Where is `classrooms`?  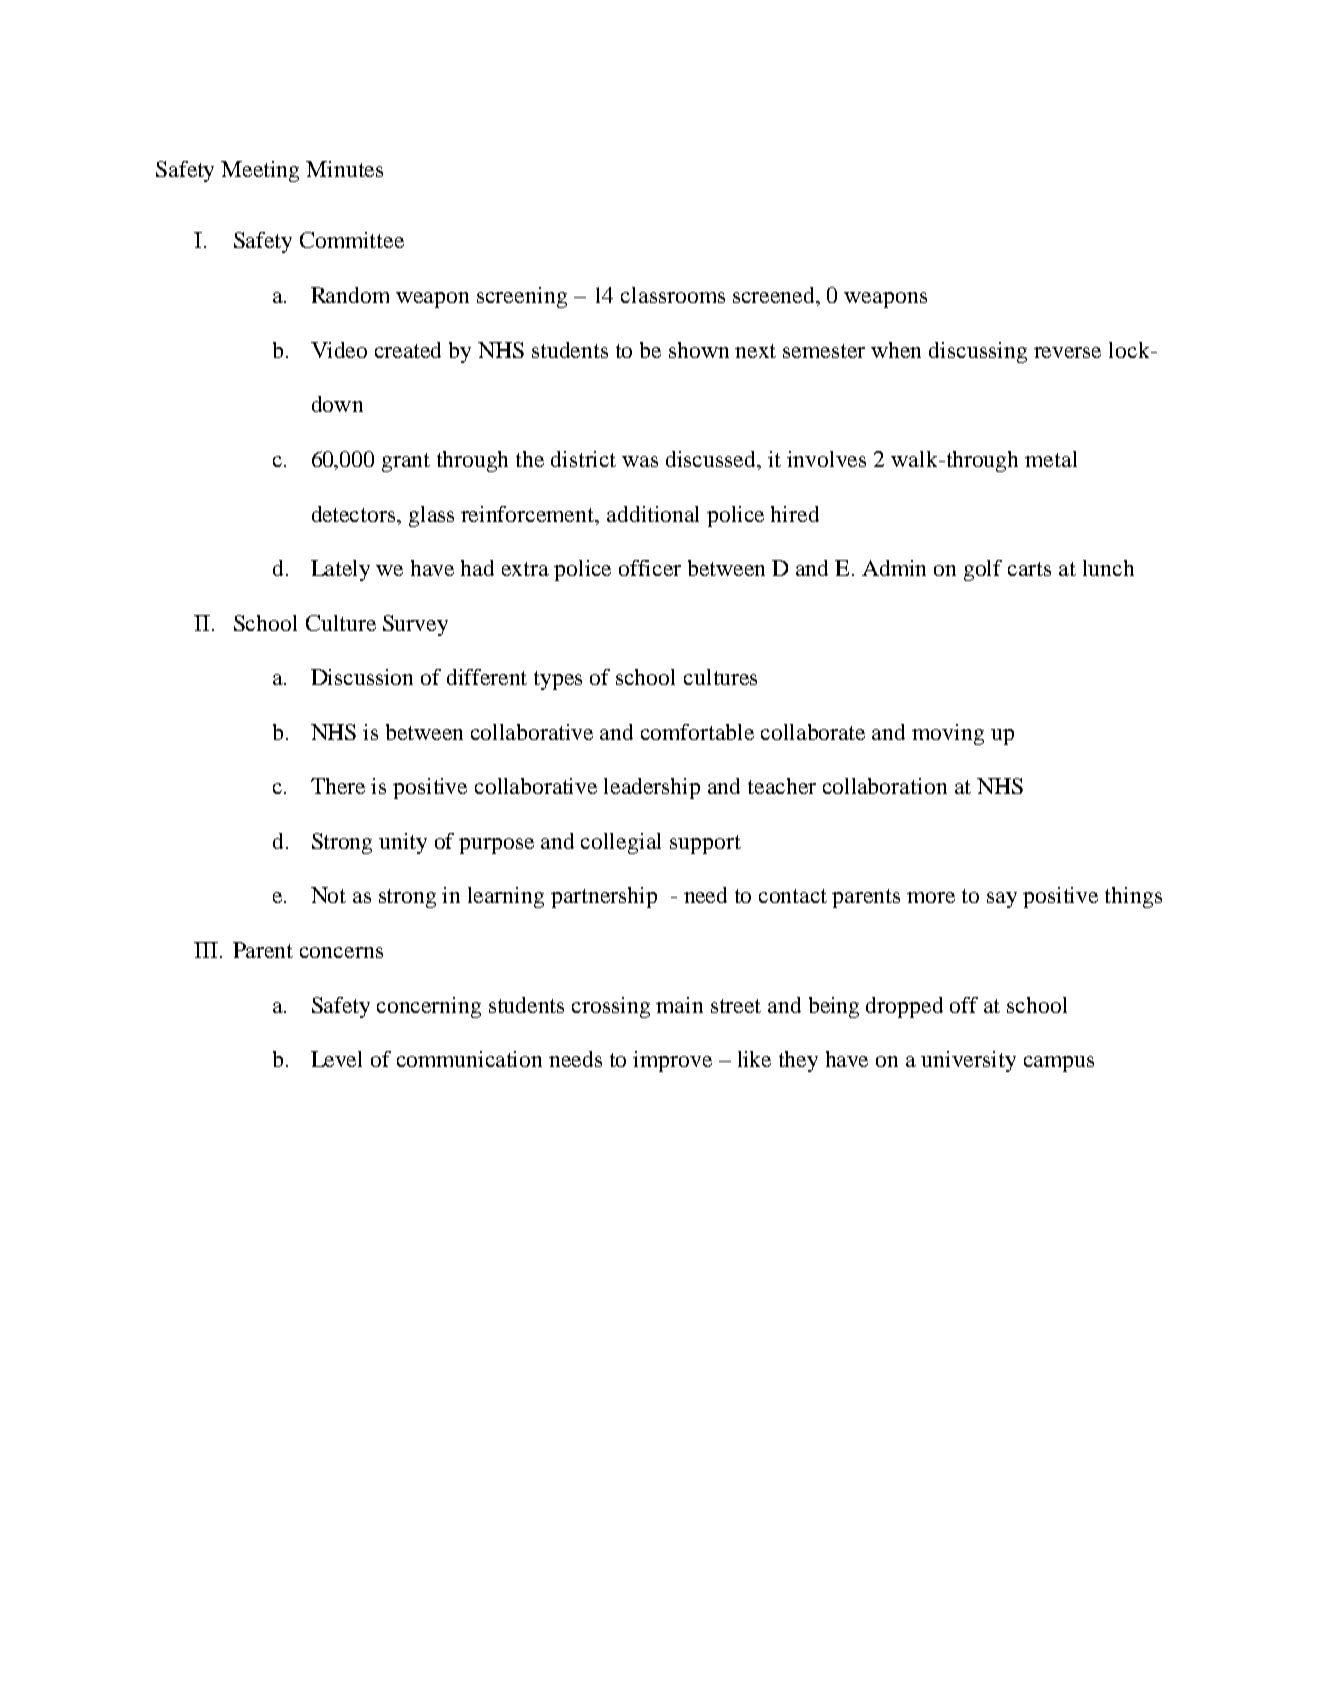 classrooms is located at coordinates (673, 295).
